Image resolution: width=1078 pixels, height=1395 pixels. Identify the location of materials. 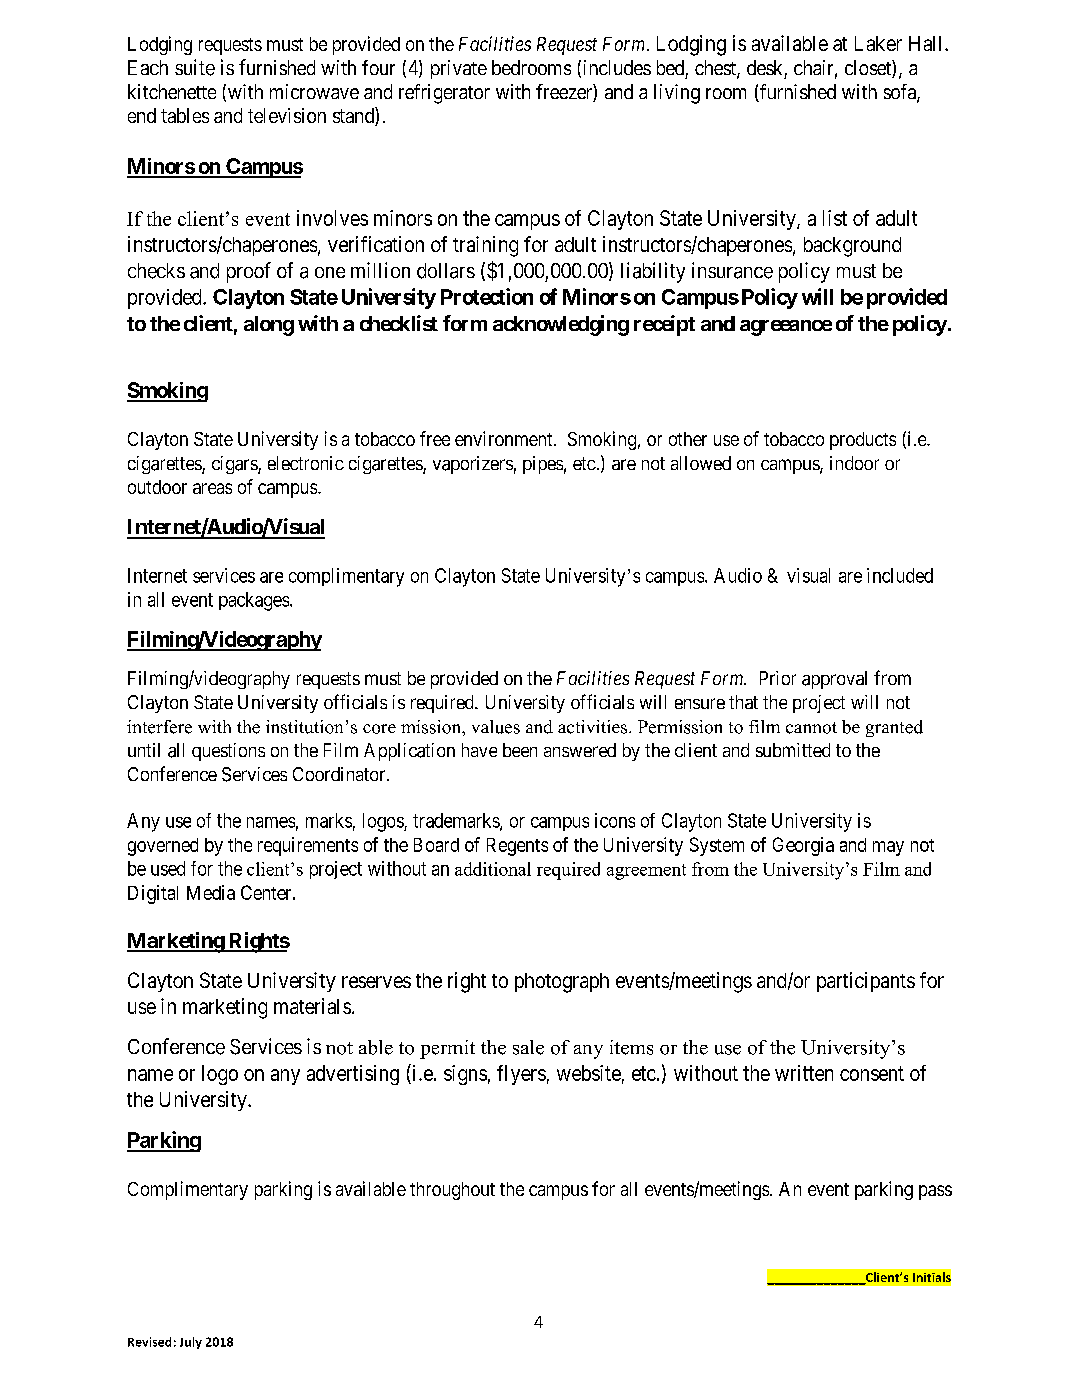
(312, 1006).
